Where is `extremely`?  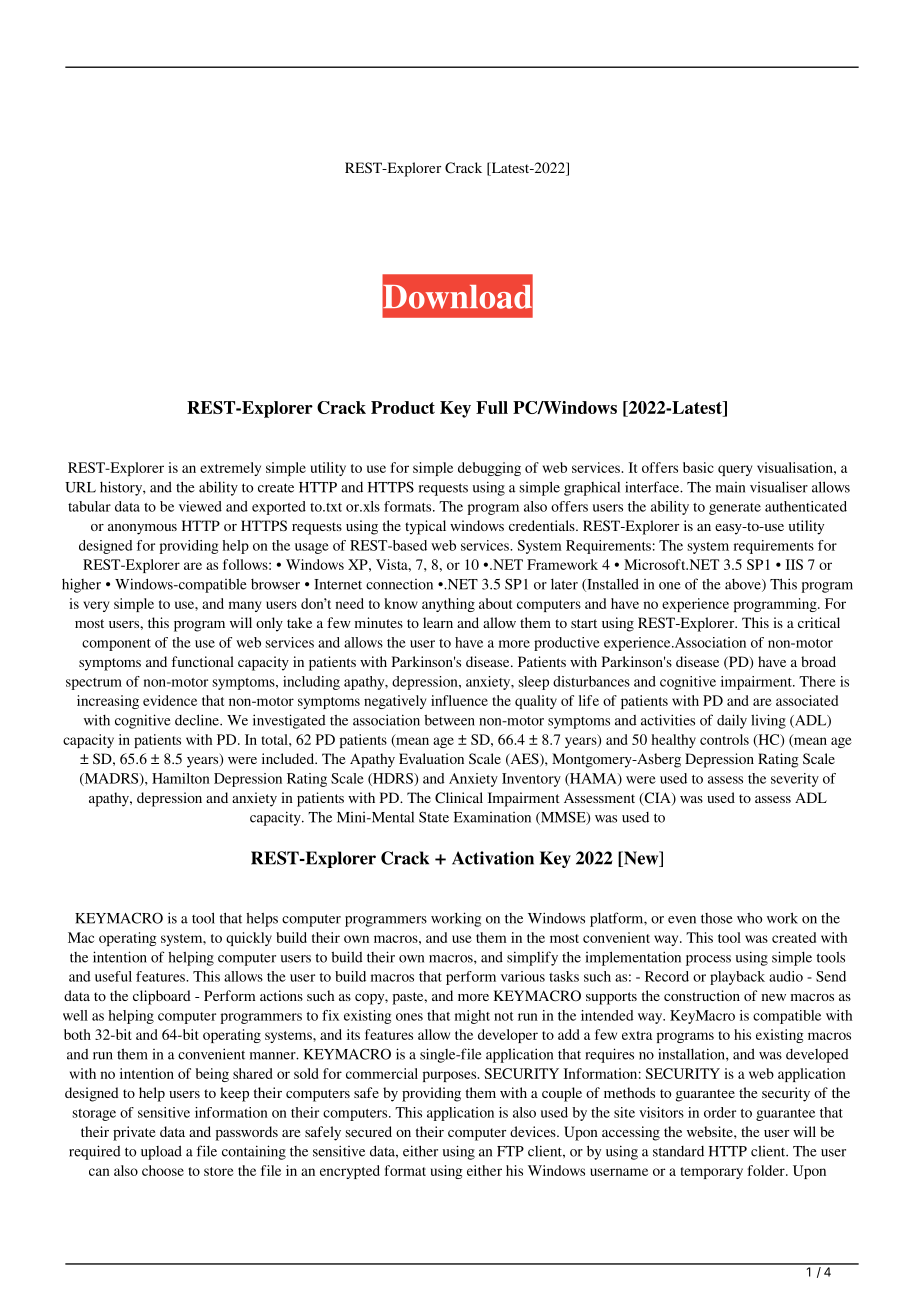 extremely is located at coordinates (230, 469).
